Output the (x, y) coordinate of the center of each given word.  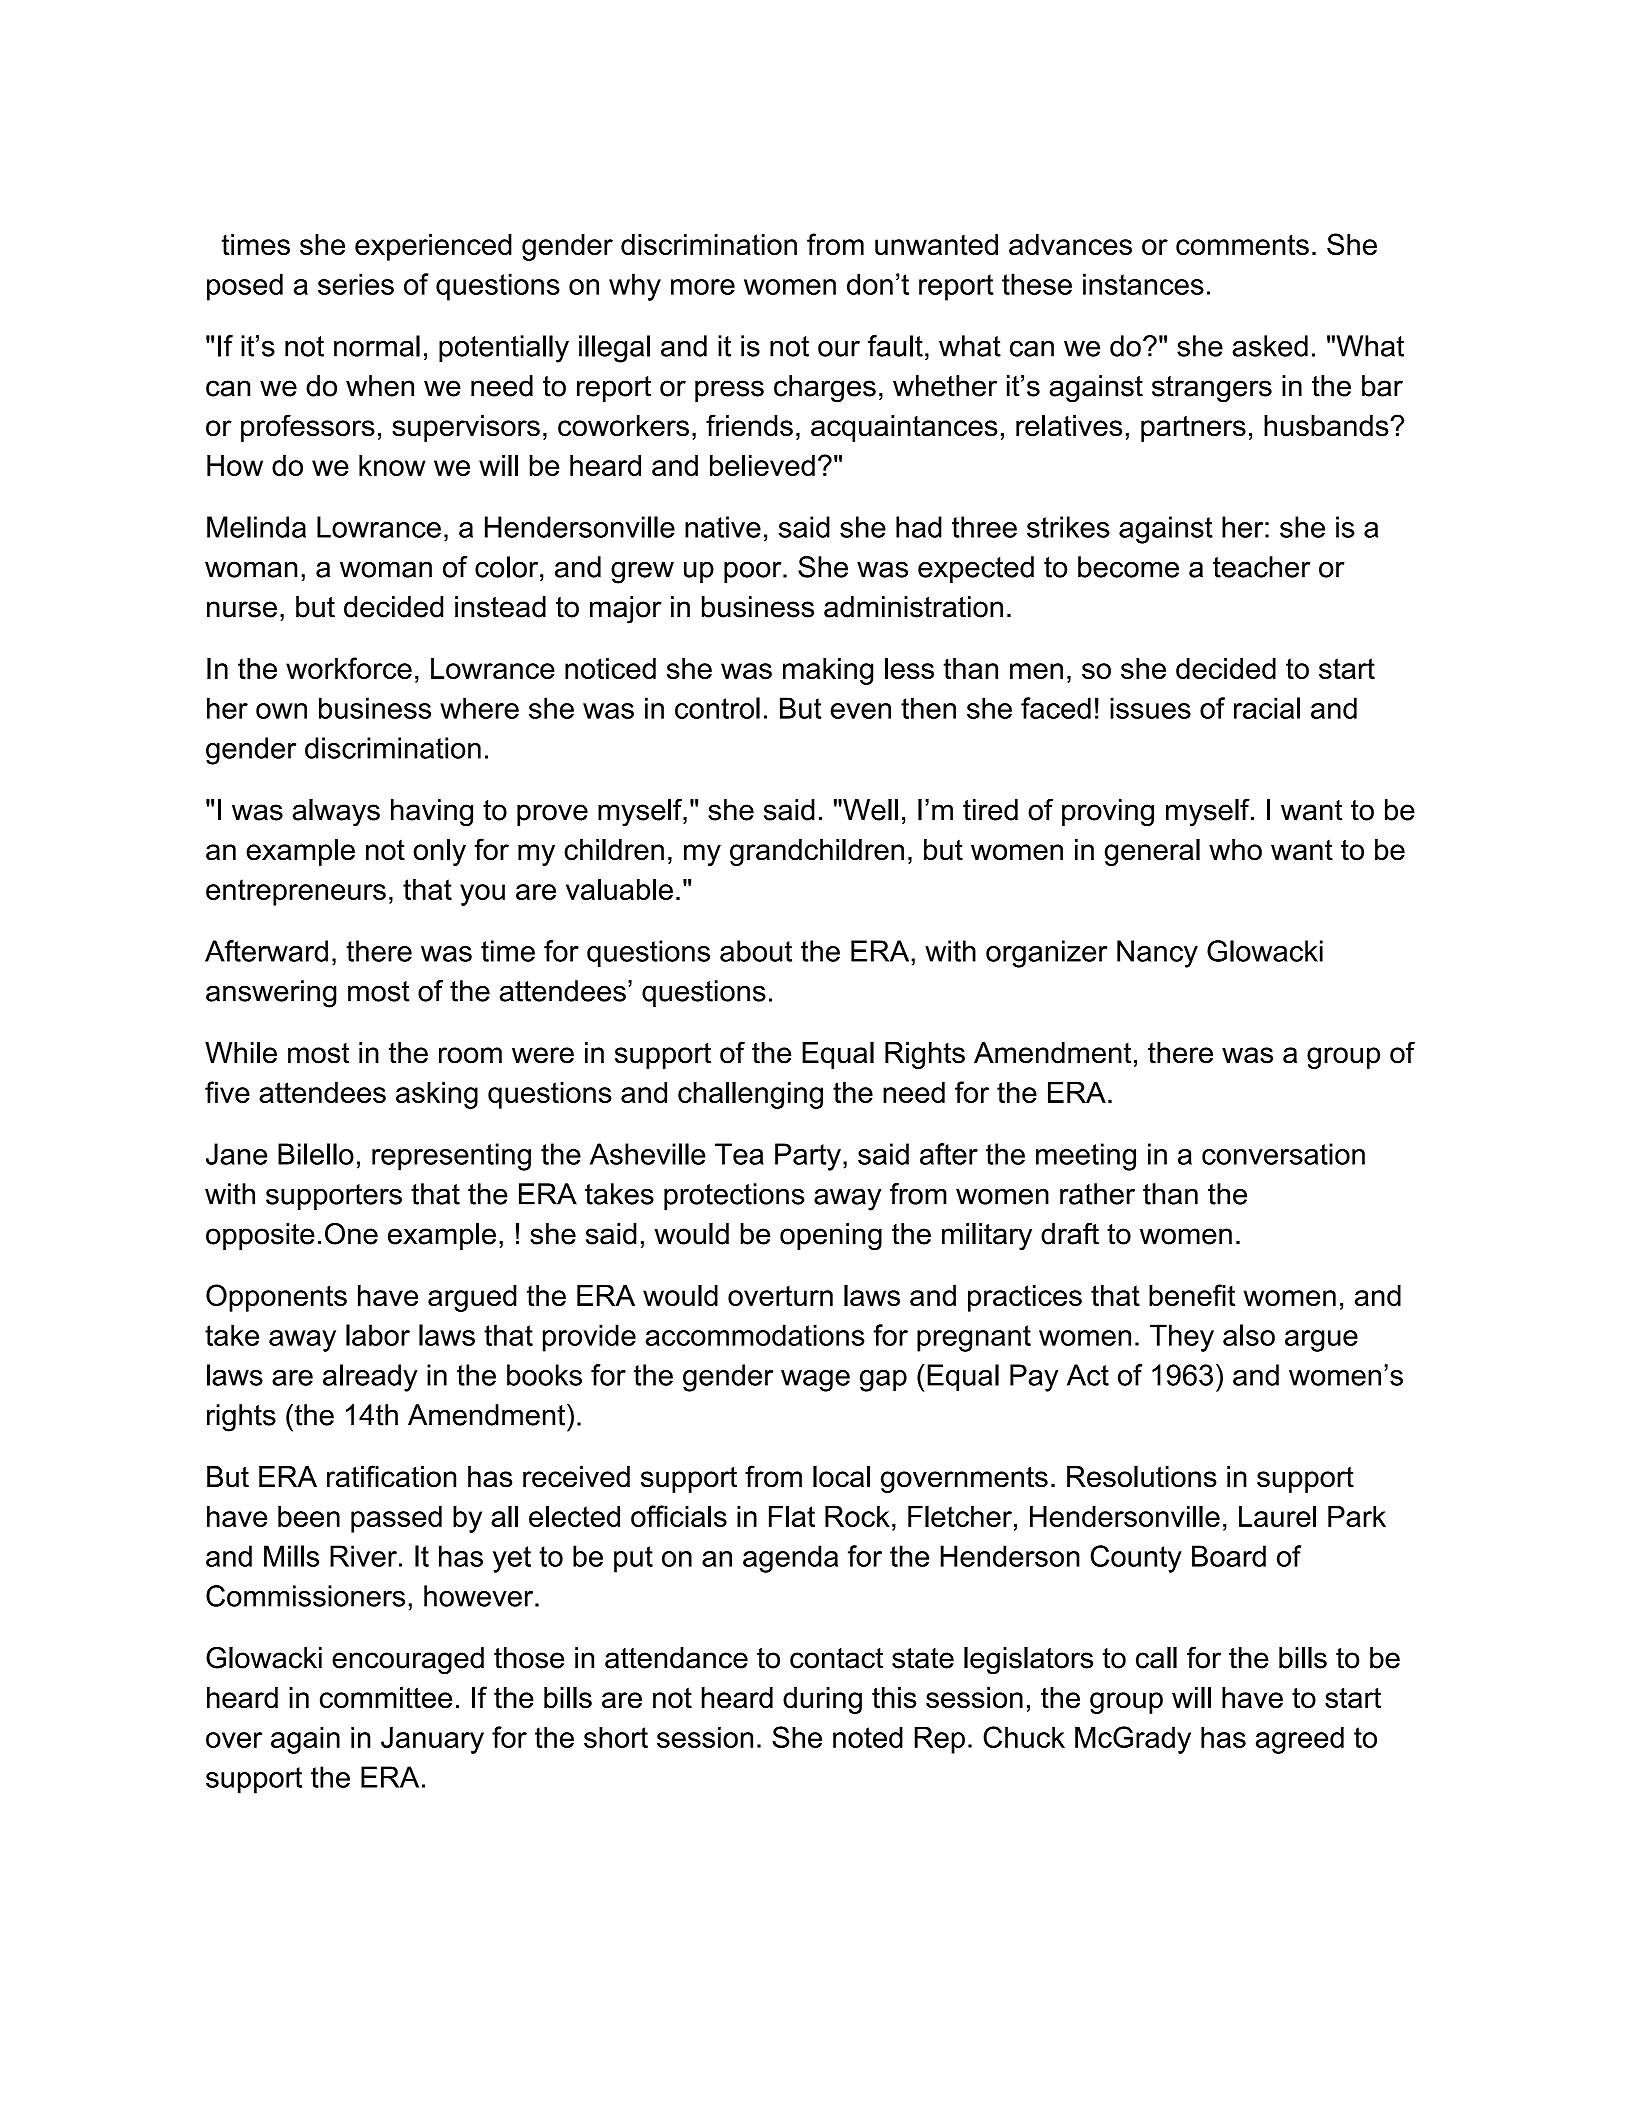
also (1249, 1335)
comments (1242, 244)
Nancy (1157, 954)
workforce (349, 668)
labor (378, 1335)
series (356, 284)
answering (271, 994)
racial (1267, 708)
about (756, 951)
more (703, 287)
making (828, 671)
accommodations (755, 1335)
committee (386, 1698)
